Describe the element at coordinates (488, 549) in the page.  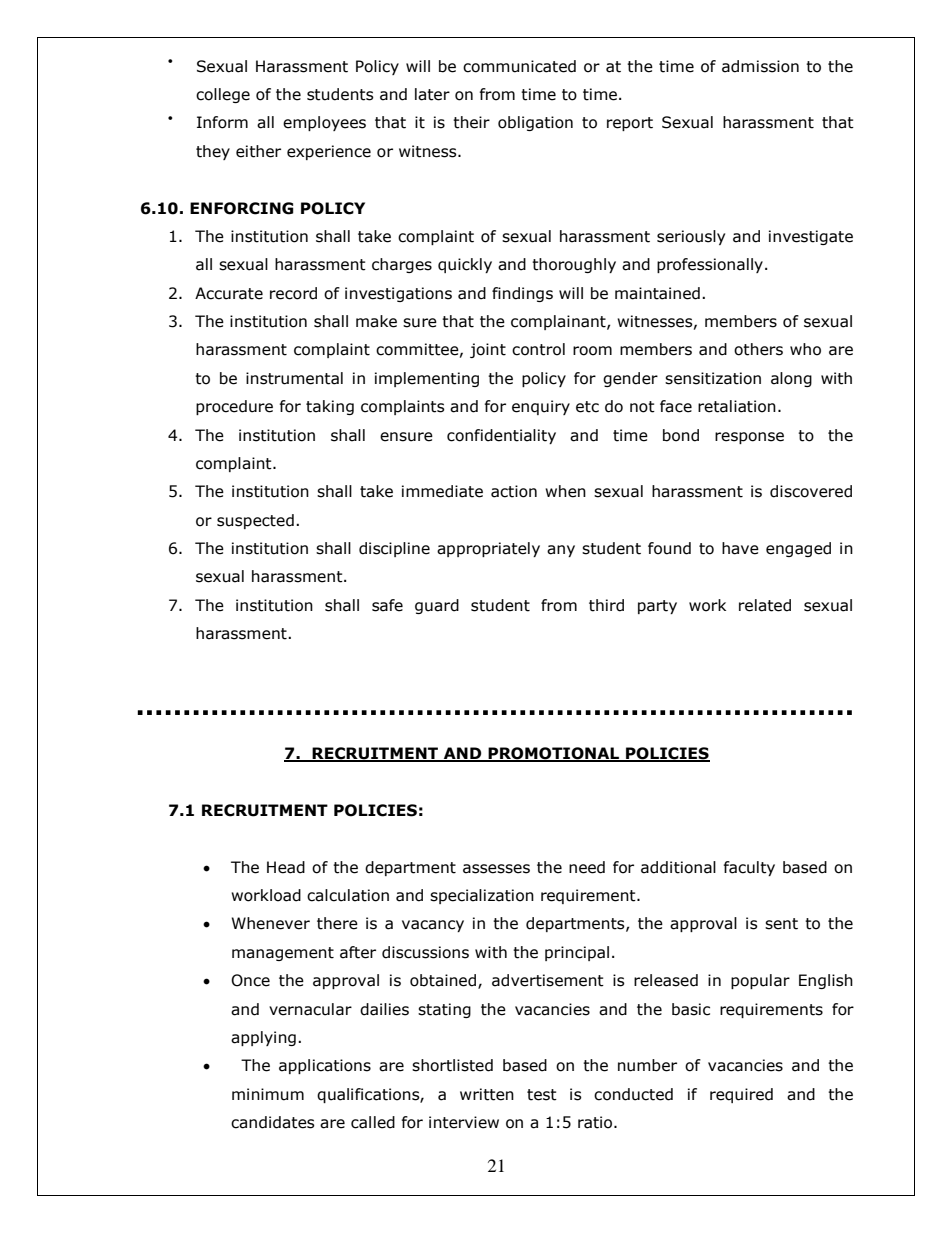
I see `appropriately` at that location.
